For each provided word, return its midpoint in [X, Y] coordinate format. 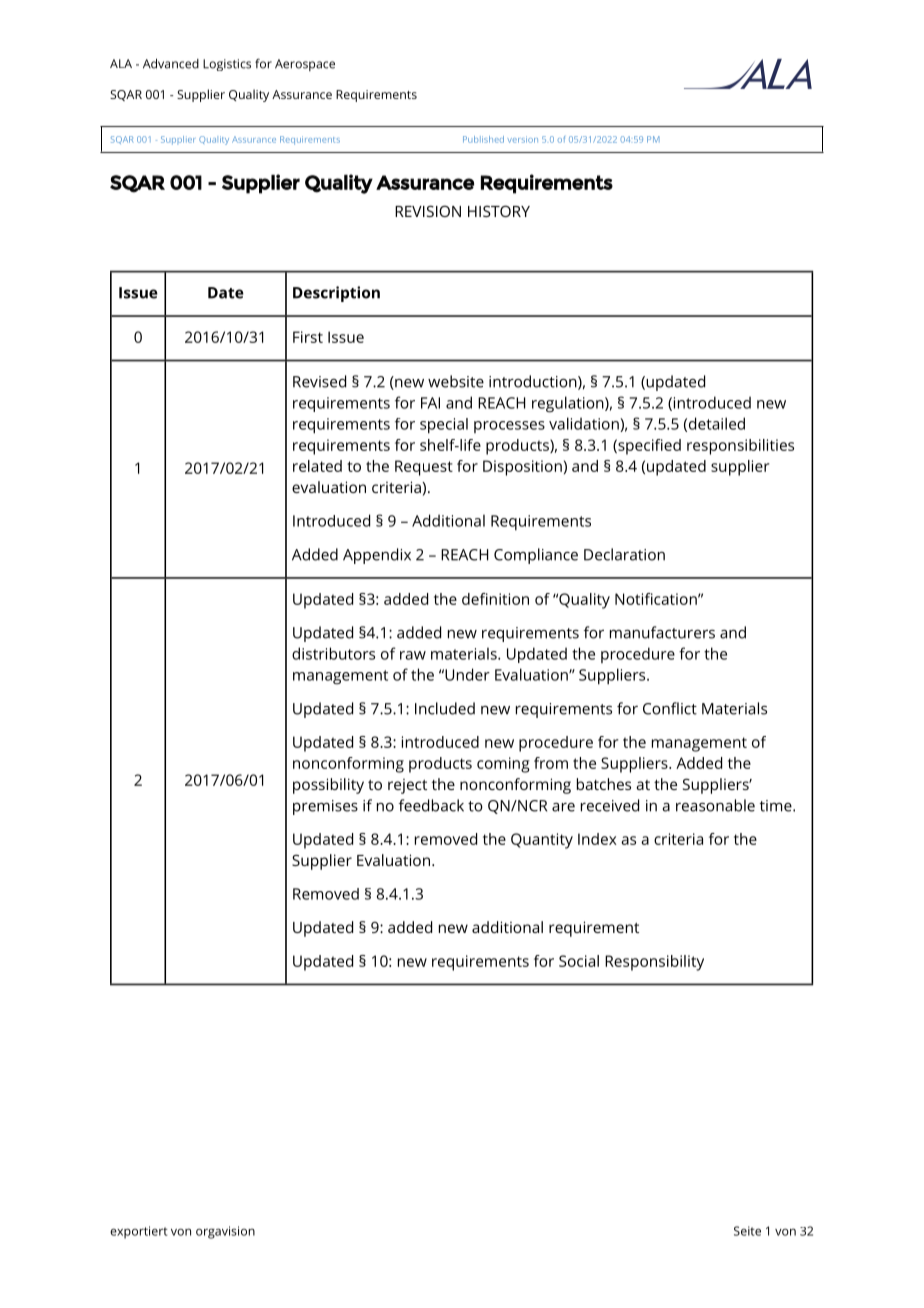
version [522, 139]
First [308, 337]
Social [579, 961]
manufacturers [662, 632]
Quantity [542, 841]
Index [597, 839]
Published [483, 139]
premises [325, 807]
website [456, 381]
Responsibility [654, 963]
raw [413, 655]
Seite [747, 1231]
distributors [333, 653]
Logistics [227, 65]
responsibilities [740, 447]
